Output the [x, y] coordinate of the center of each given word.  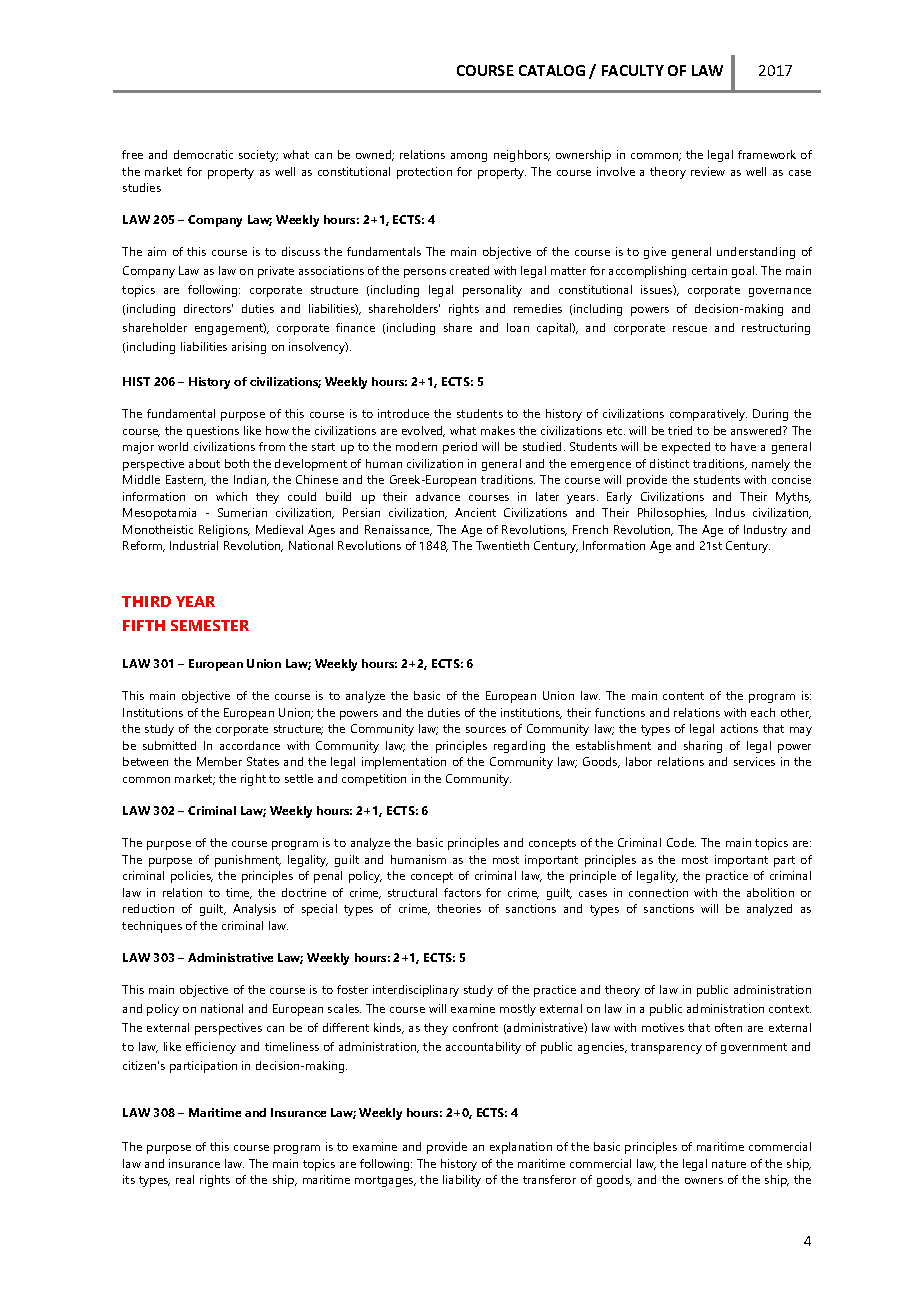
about [204, 463]
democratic [203, 154]
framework [767, 154]
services [754, 761]
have [743, 446]
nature [729, 1164]
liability [462, 1181]
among [469, 157]
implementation [404, 763]
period [460, 448]
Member [219, 761]
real [185, 1179]
